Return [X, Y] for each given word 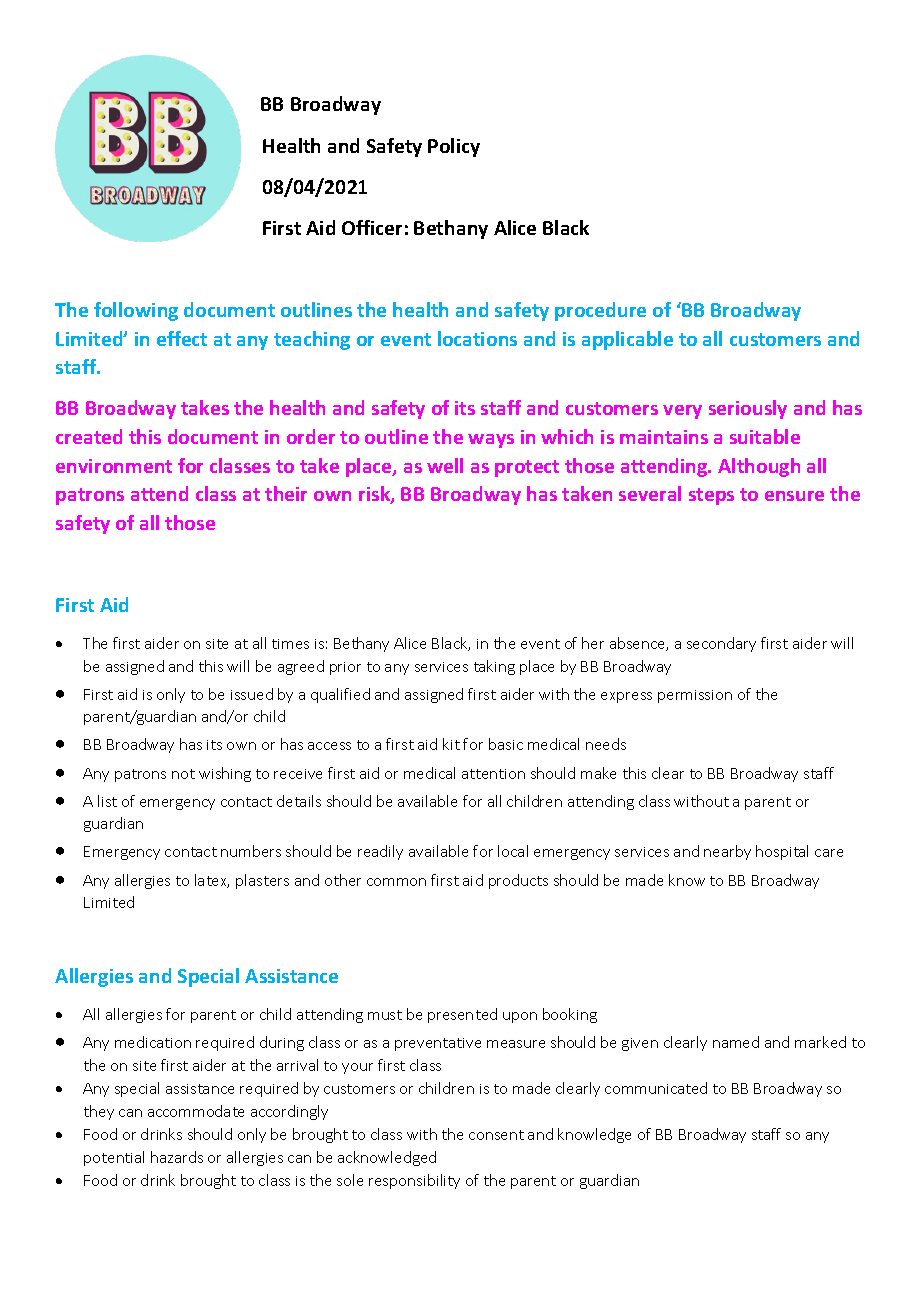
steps [711, 496]
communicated [656, 1088]
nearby [727, 852]
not [183, 774]
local [513, 851]
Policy [454, 147]
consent [496, 1135]
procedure [600, 311]
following [136, 311]
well [445, 465]
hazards [177, 1157]
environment [114, 466]
